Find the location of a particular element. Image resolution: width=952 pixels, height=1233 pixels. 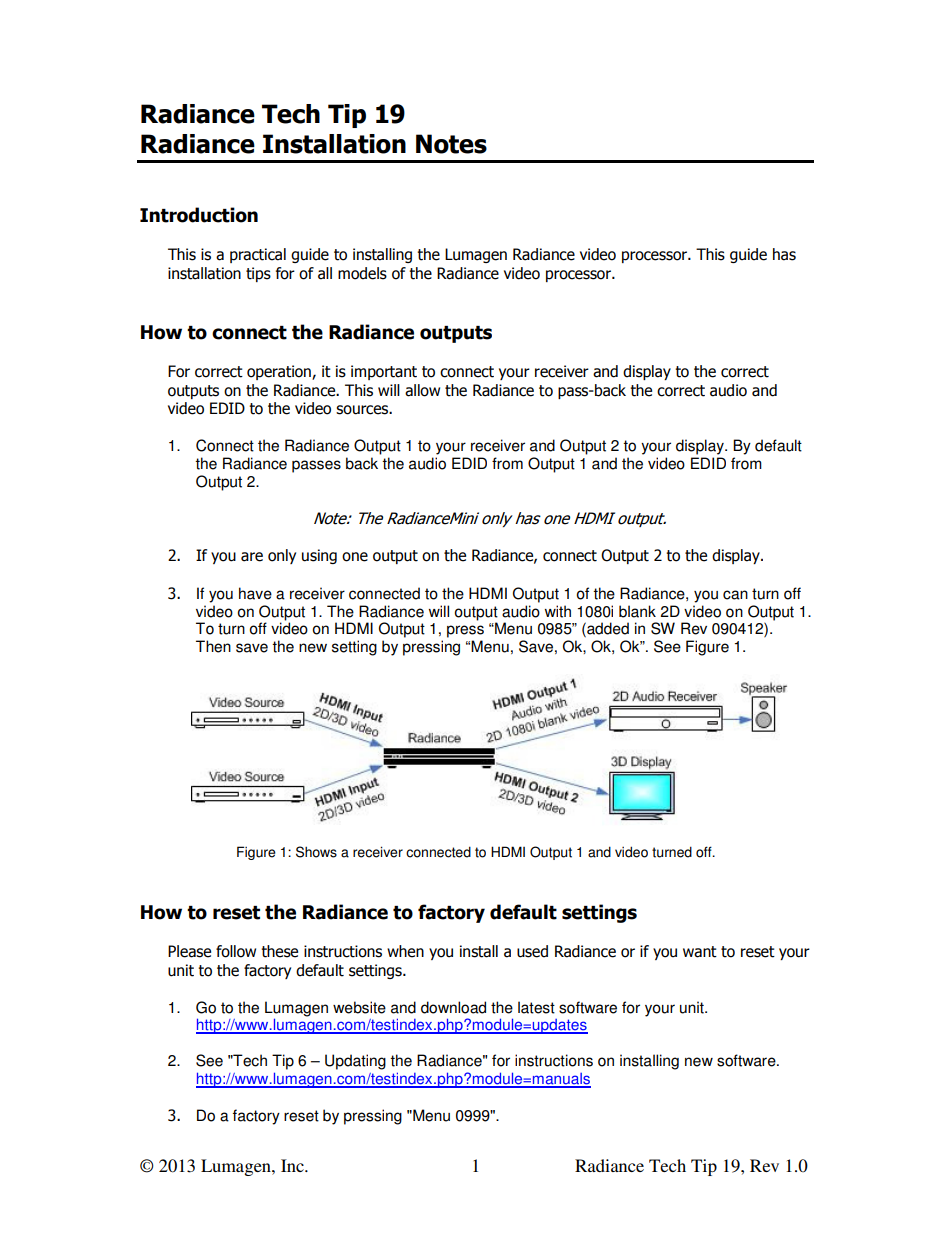

allow is located at coordinates (422, 390).
